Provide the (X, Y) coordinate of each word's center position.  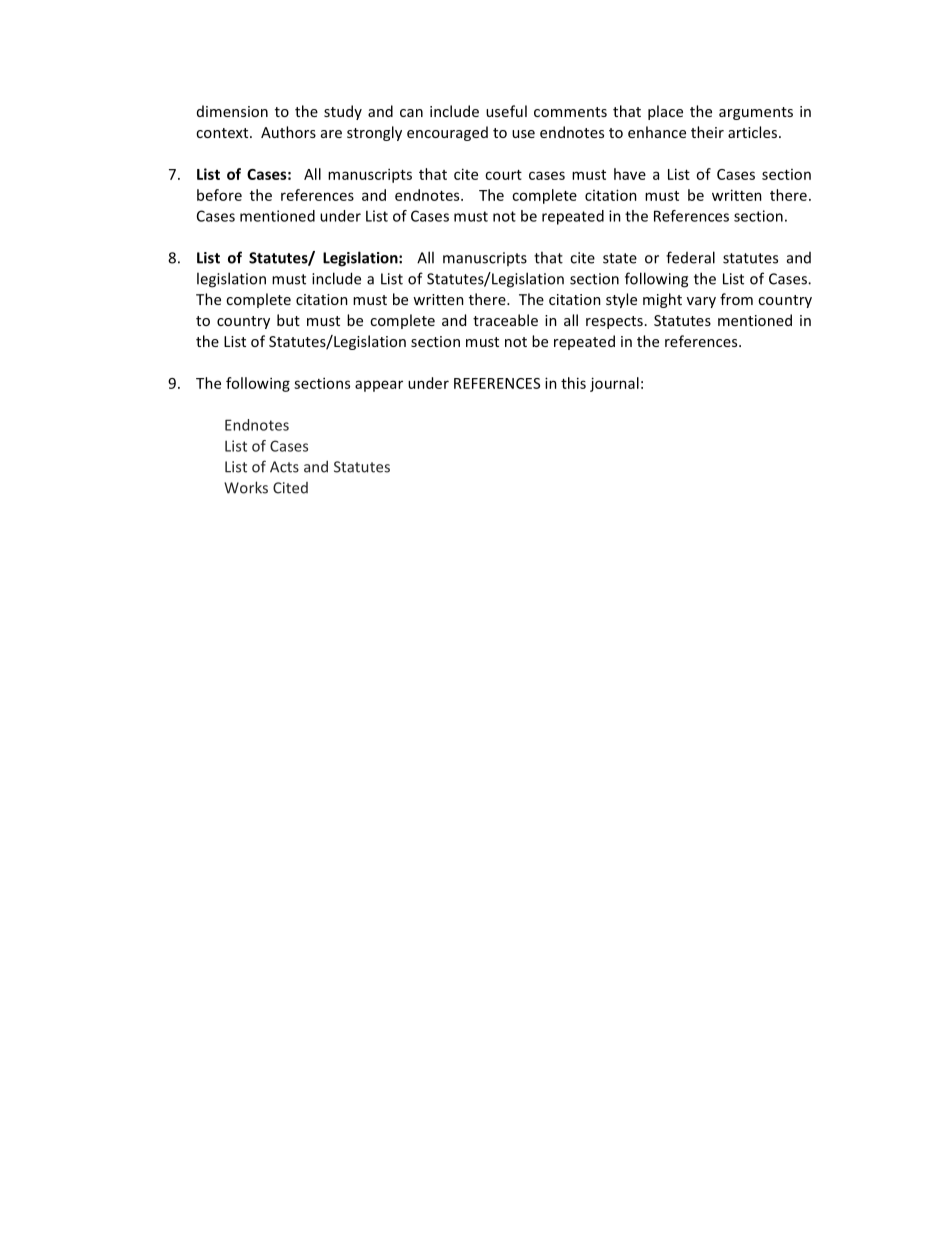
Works (246, 487)
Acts (284, 467)
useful (506, 111)
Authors (288, 132)
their (707, 132)
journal (614, 384)
